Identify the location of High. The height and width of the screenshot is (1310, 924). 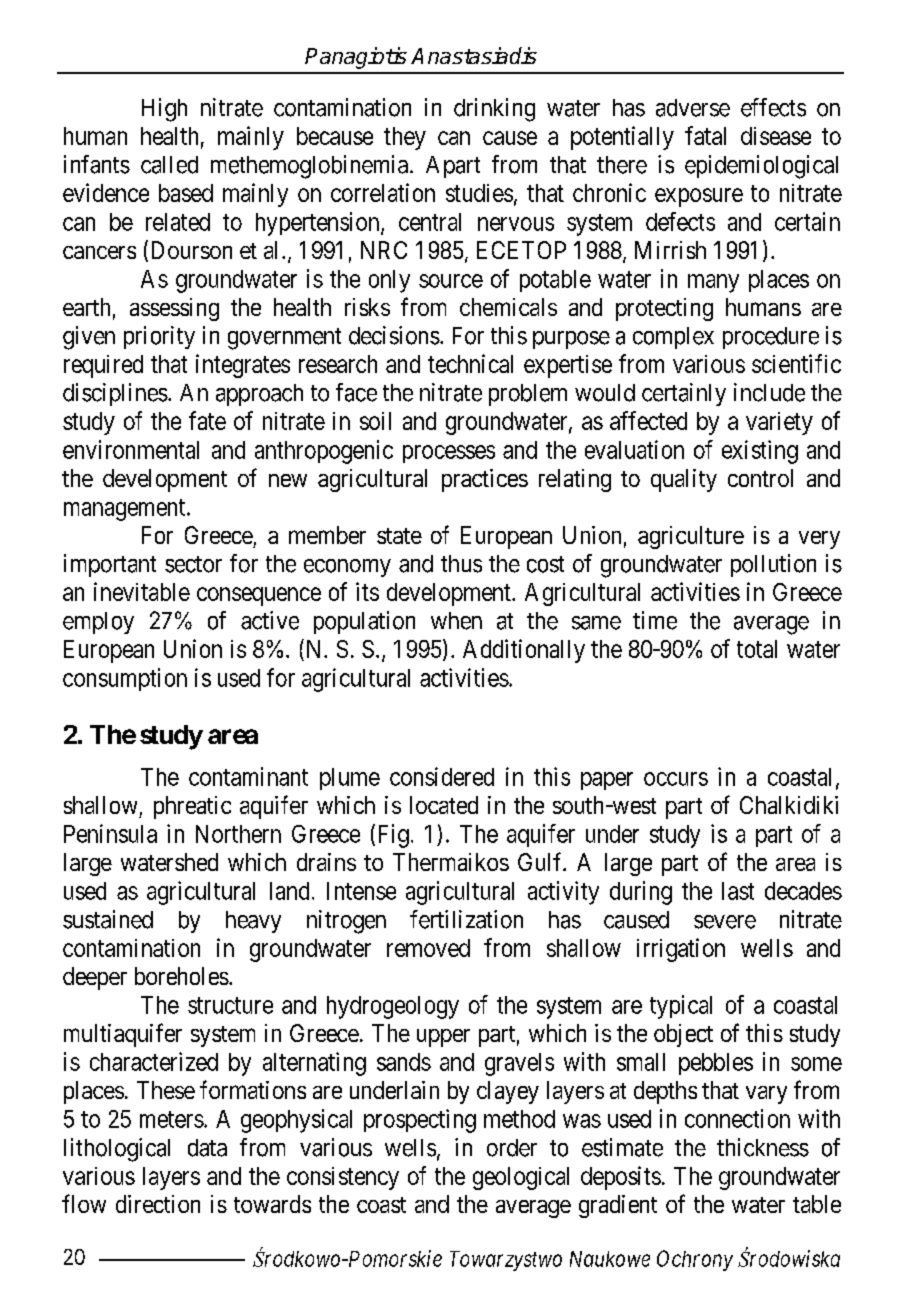
(164, 110).
